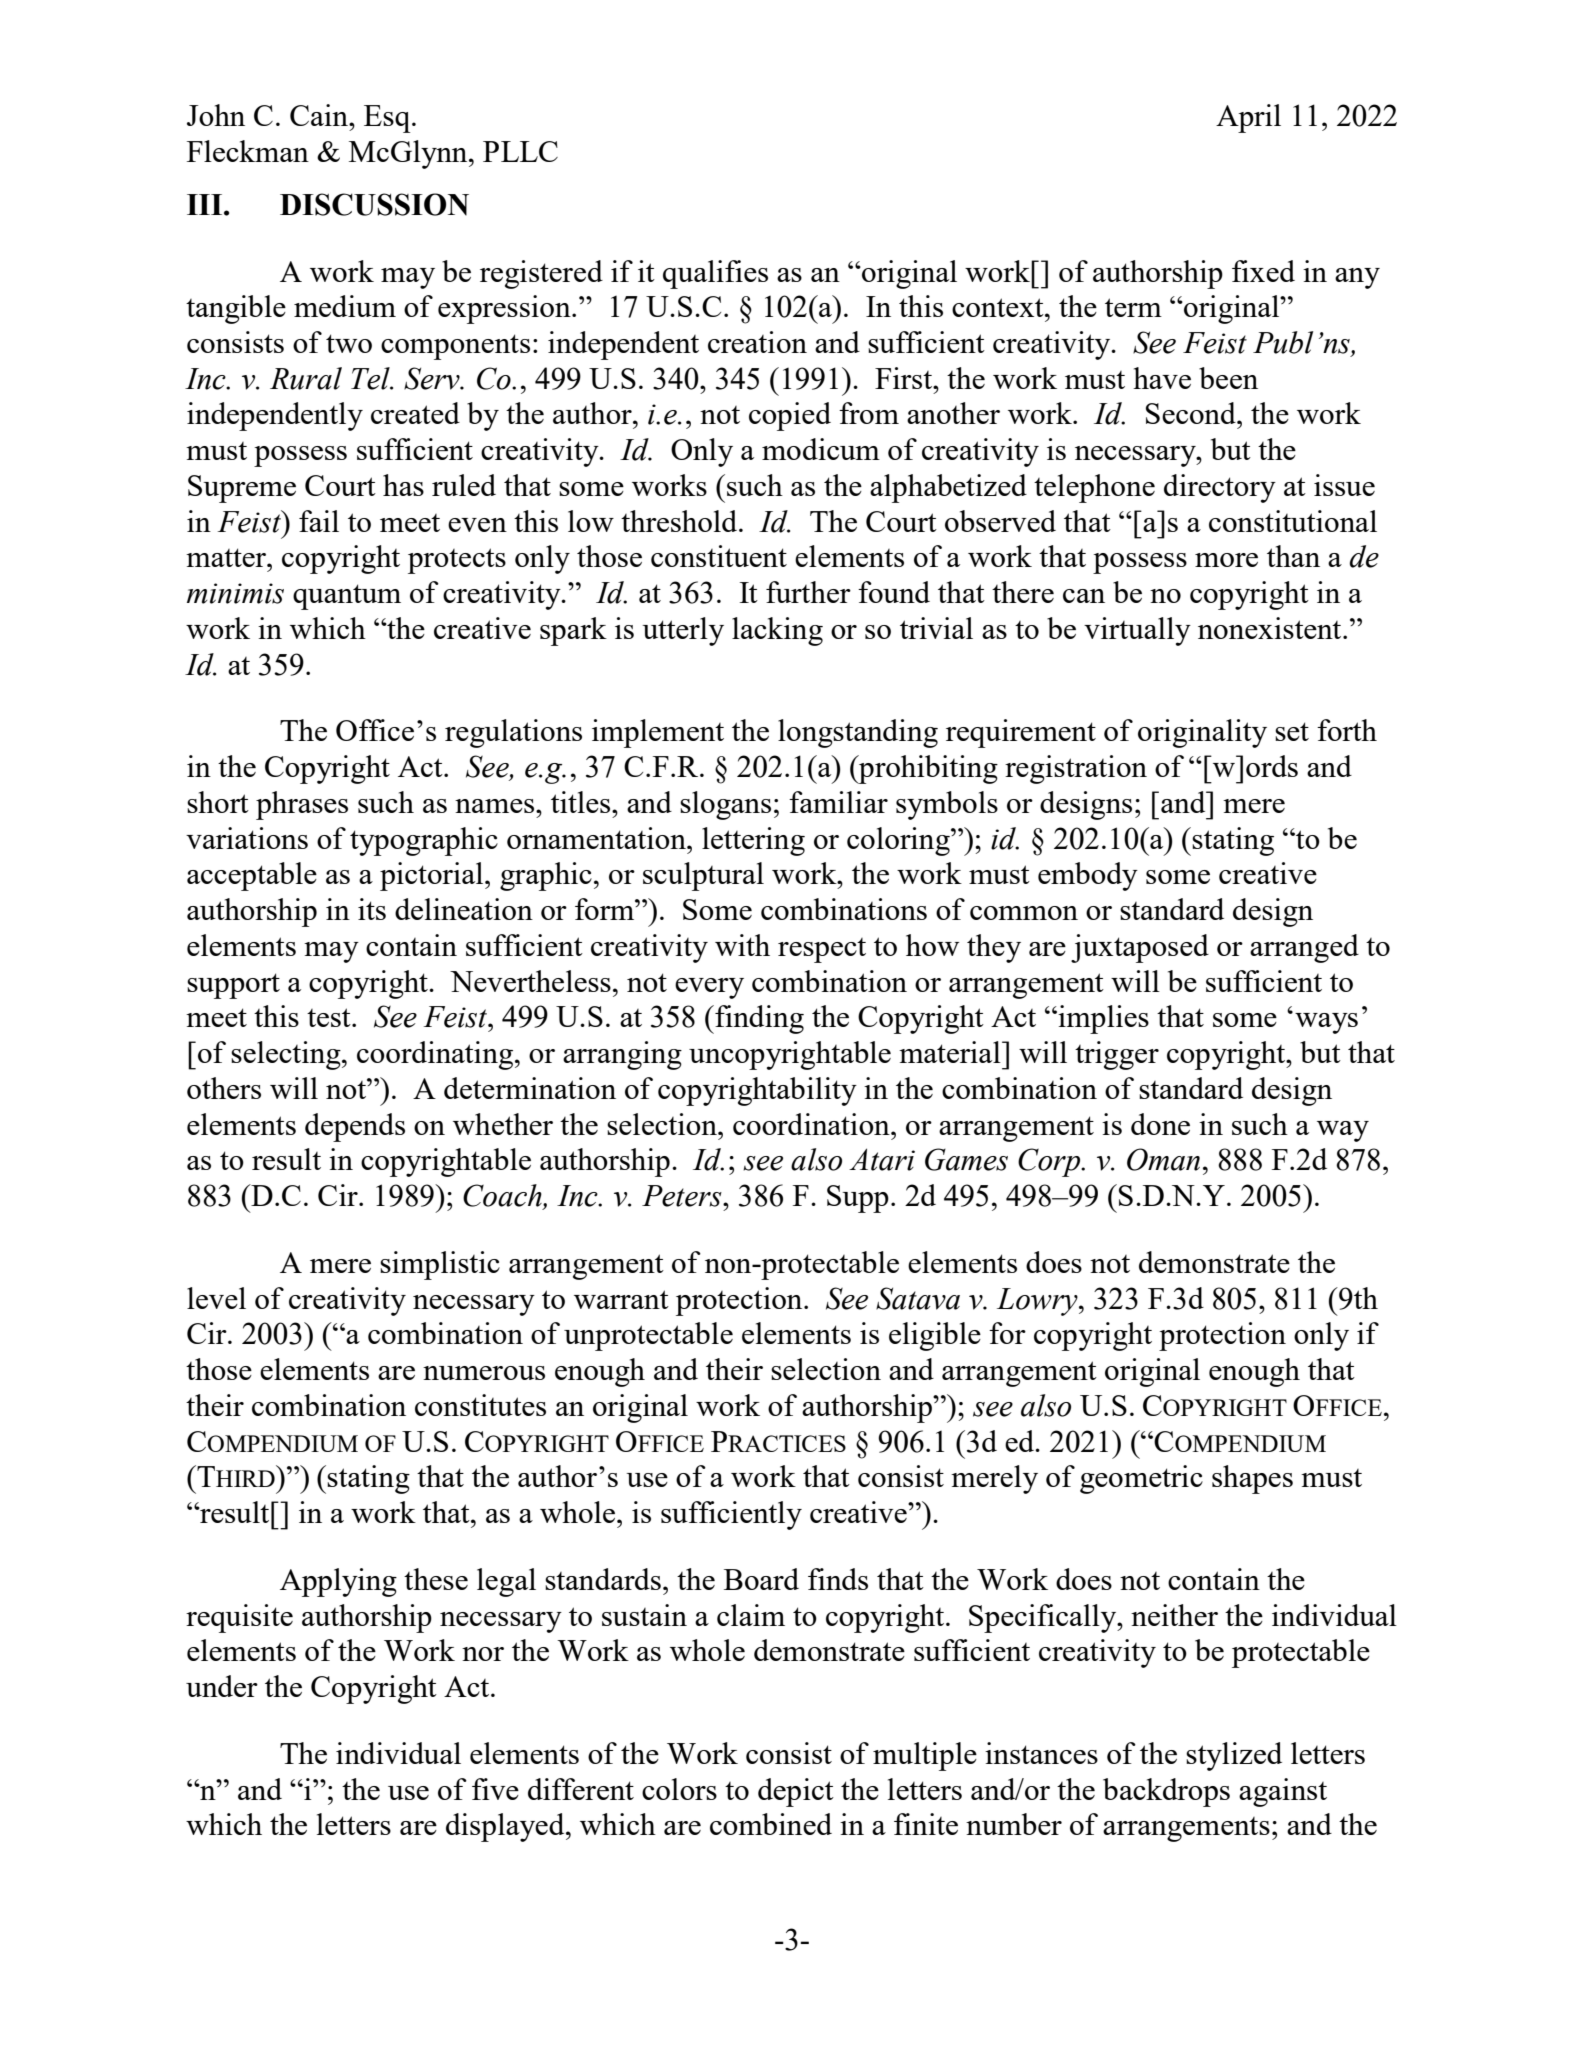 Image resolution: width=1585 pixels, height=2051 pixels. I want to click on longstanding, so click(858, 733).
